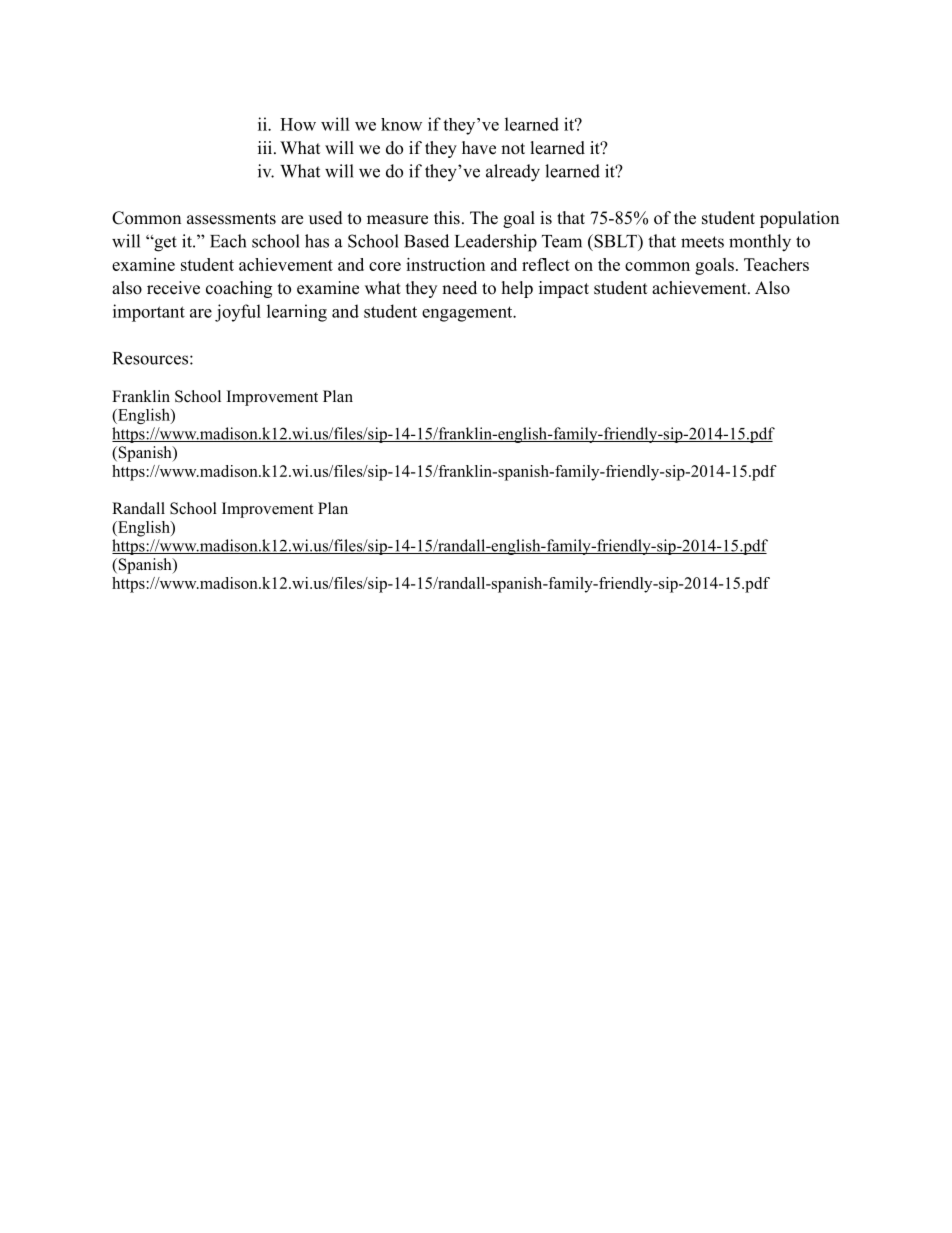 The width and height of the document is (952, 1233). Describe the element at coordinates (231, 219) in the document. I see `assessments` at that location.
